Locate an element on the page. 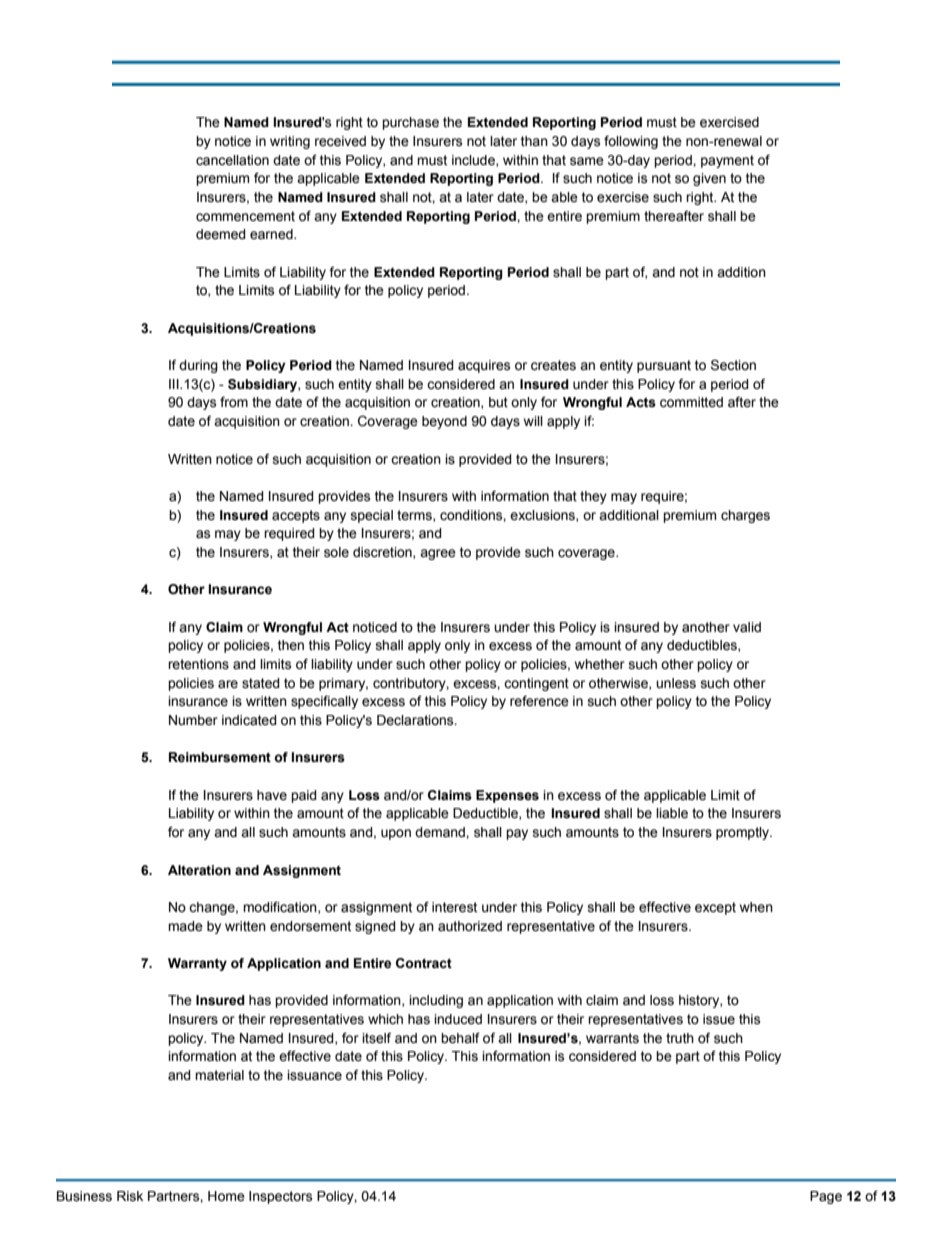  retentions is located at coordinates (198, 664).
